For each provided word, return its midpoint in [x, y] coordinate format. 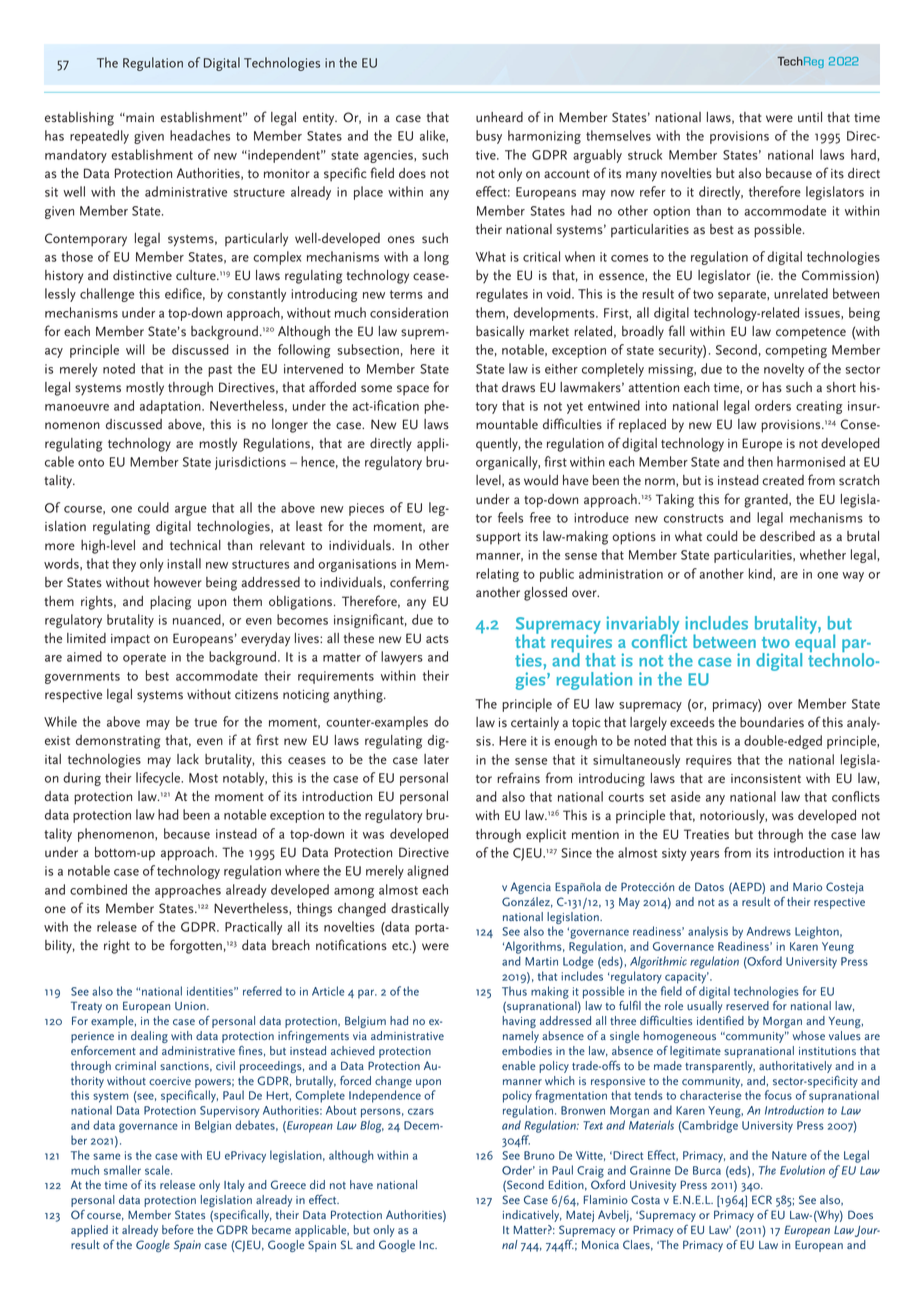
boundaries [772, 722]
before [178, 1229]
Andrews [769, 931]
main [139, 117]
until [810, 117]
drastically [420, 910]
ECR [762, 1199]
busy [489, 137]
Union [191, 1006]
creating [819, 407]
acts [437, 639]
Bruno [539, 1155]
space [413, 390]
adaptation [171, 407]
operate [144, 659]
